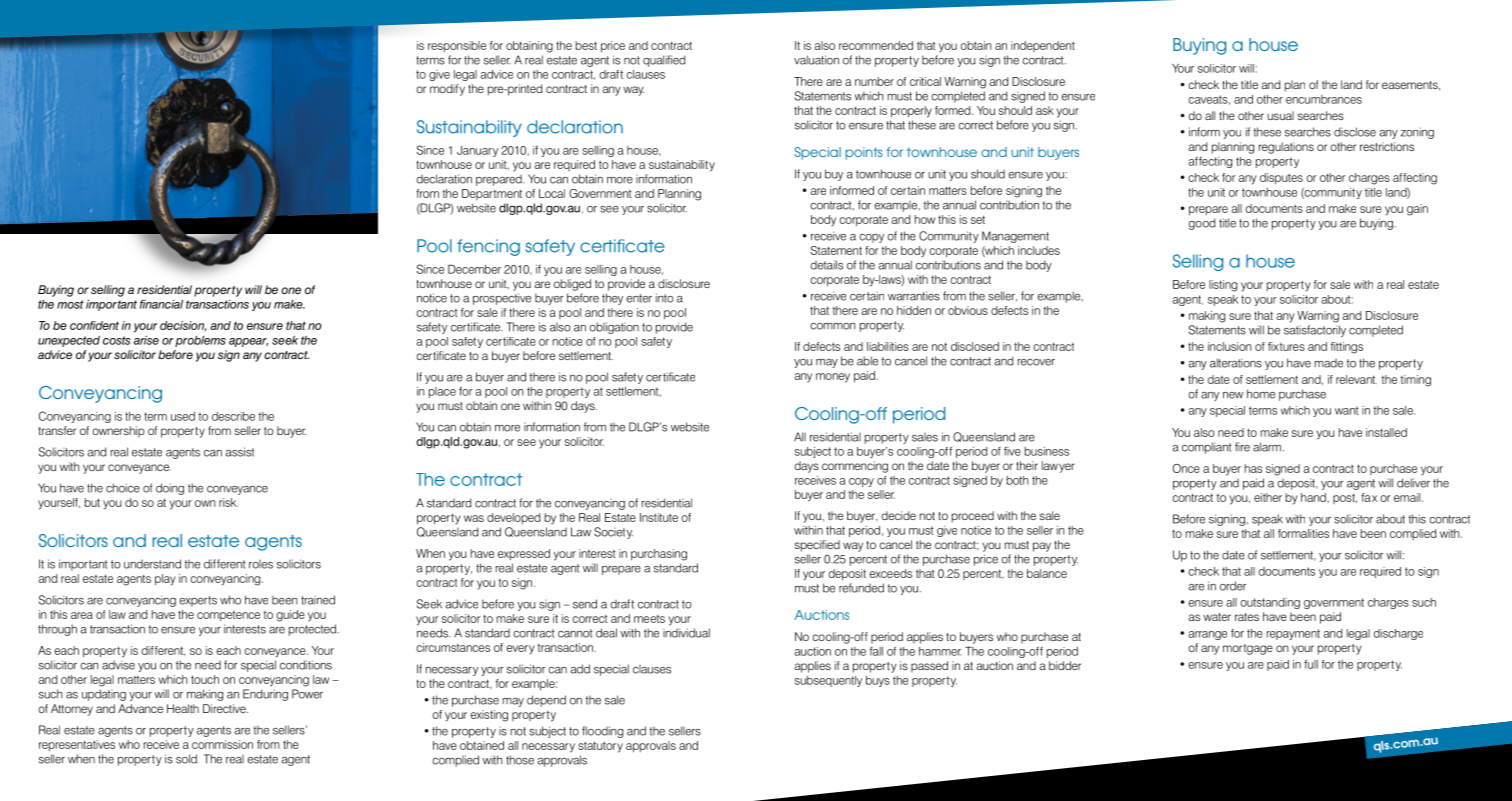 Image resolution: width=1512 pixels, height=801 pixels. Describe the element at coordinates (1324, 99) in the screenshot. I see `encumbrances` at that location.
